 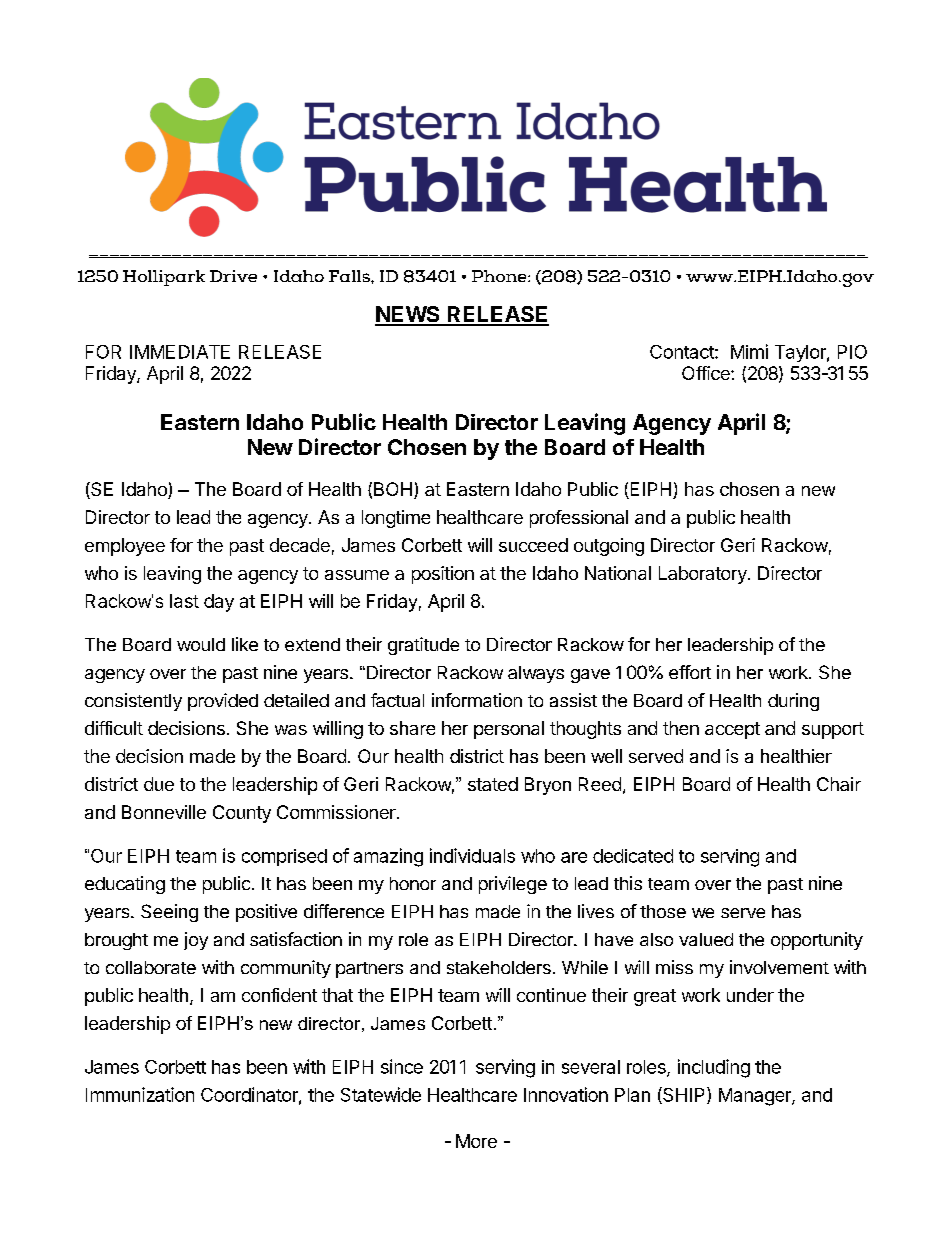 What do you see at coordinates (703, 575) in the document?
I see `Laboratory` at bounding box center [703, 575].
